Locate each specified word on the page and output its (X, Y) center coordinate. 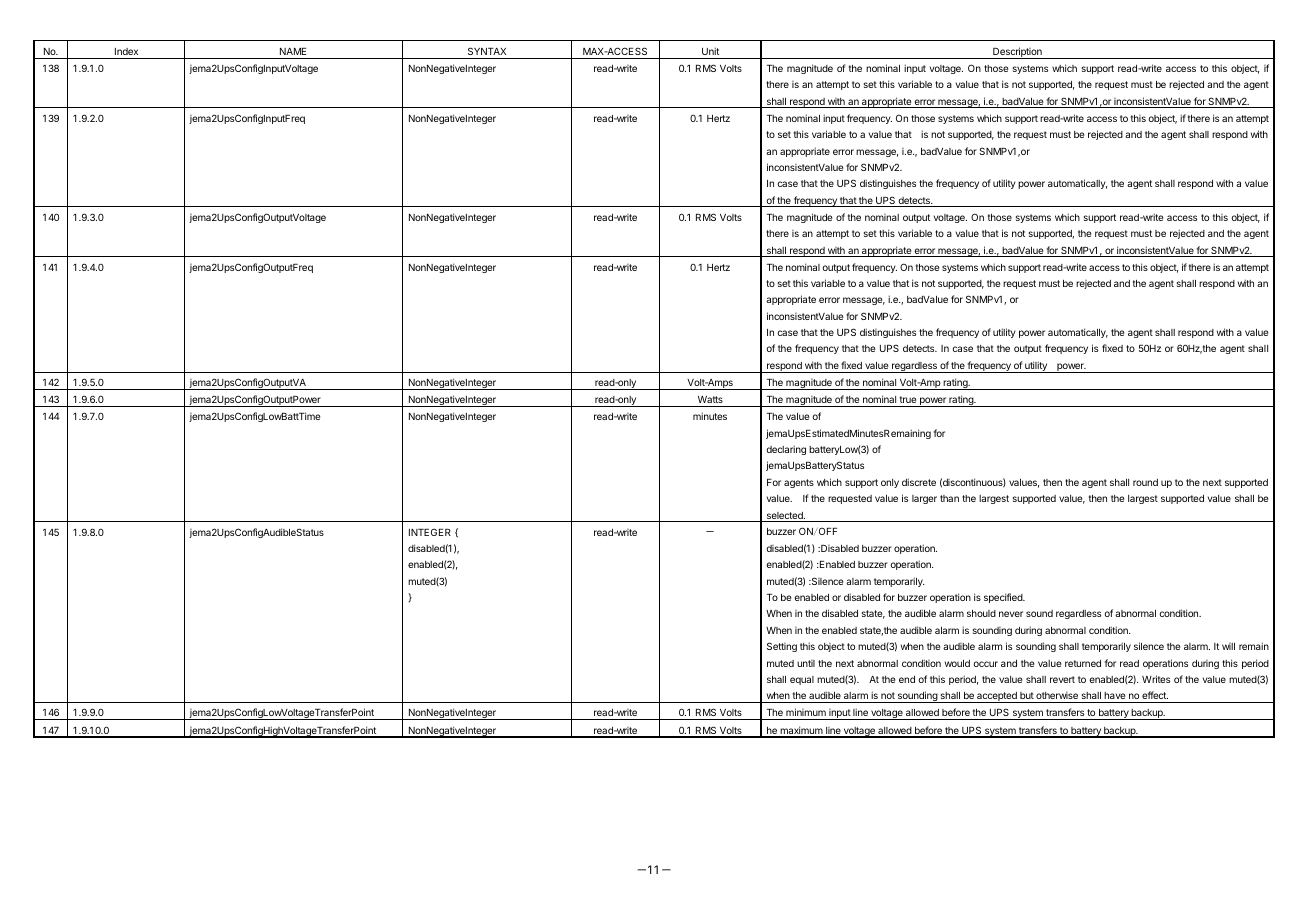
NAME (293, 51)
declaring (786, 450)
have (1114, 695)
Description (1017, 53)
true (908, 399)
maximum (801, 731)
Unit (710, 51)
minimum (806, 712)
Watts (710, 399)
